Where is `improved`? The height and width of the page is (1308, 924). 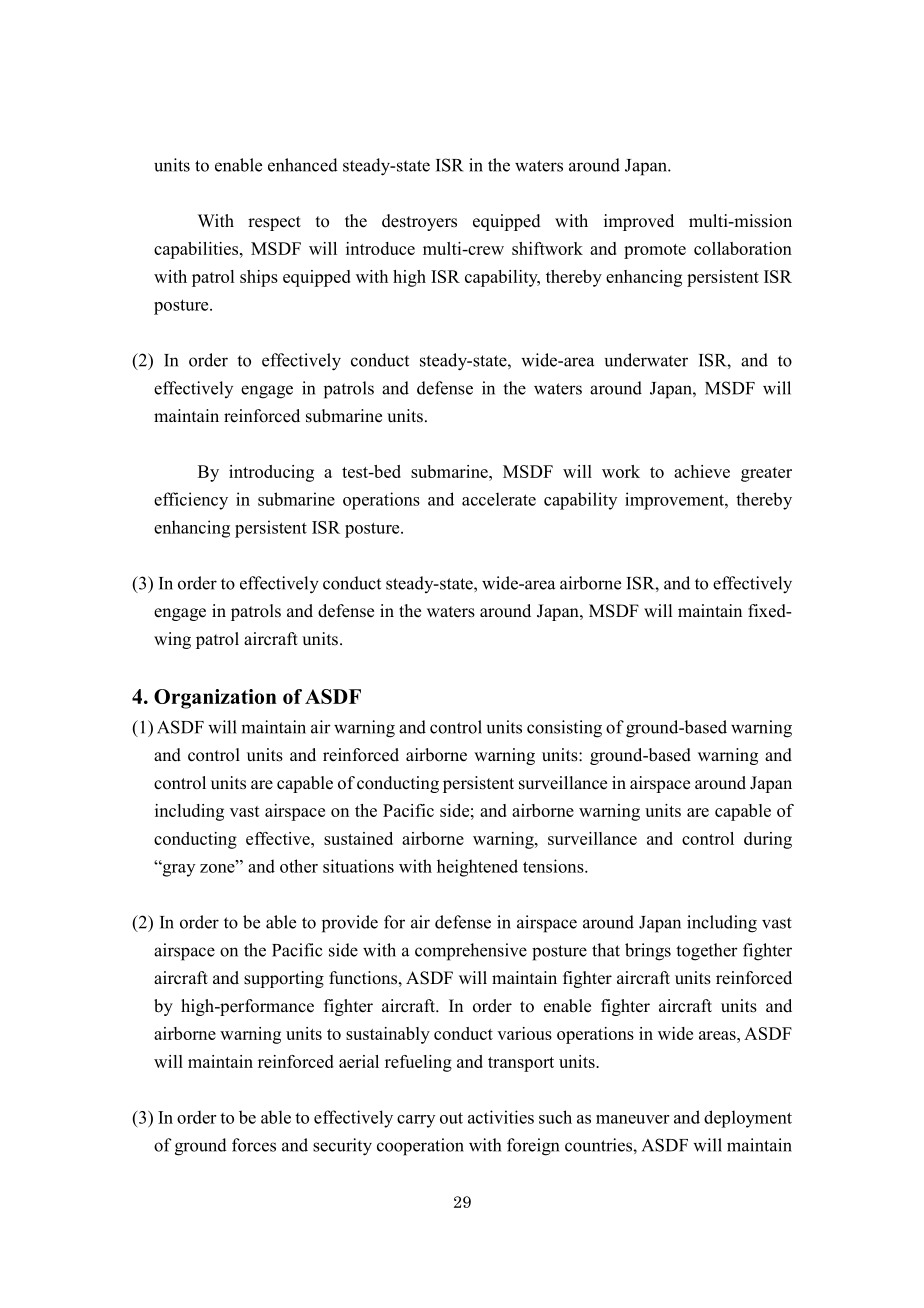 improved is located at coordinates (639, 222).
